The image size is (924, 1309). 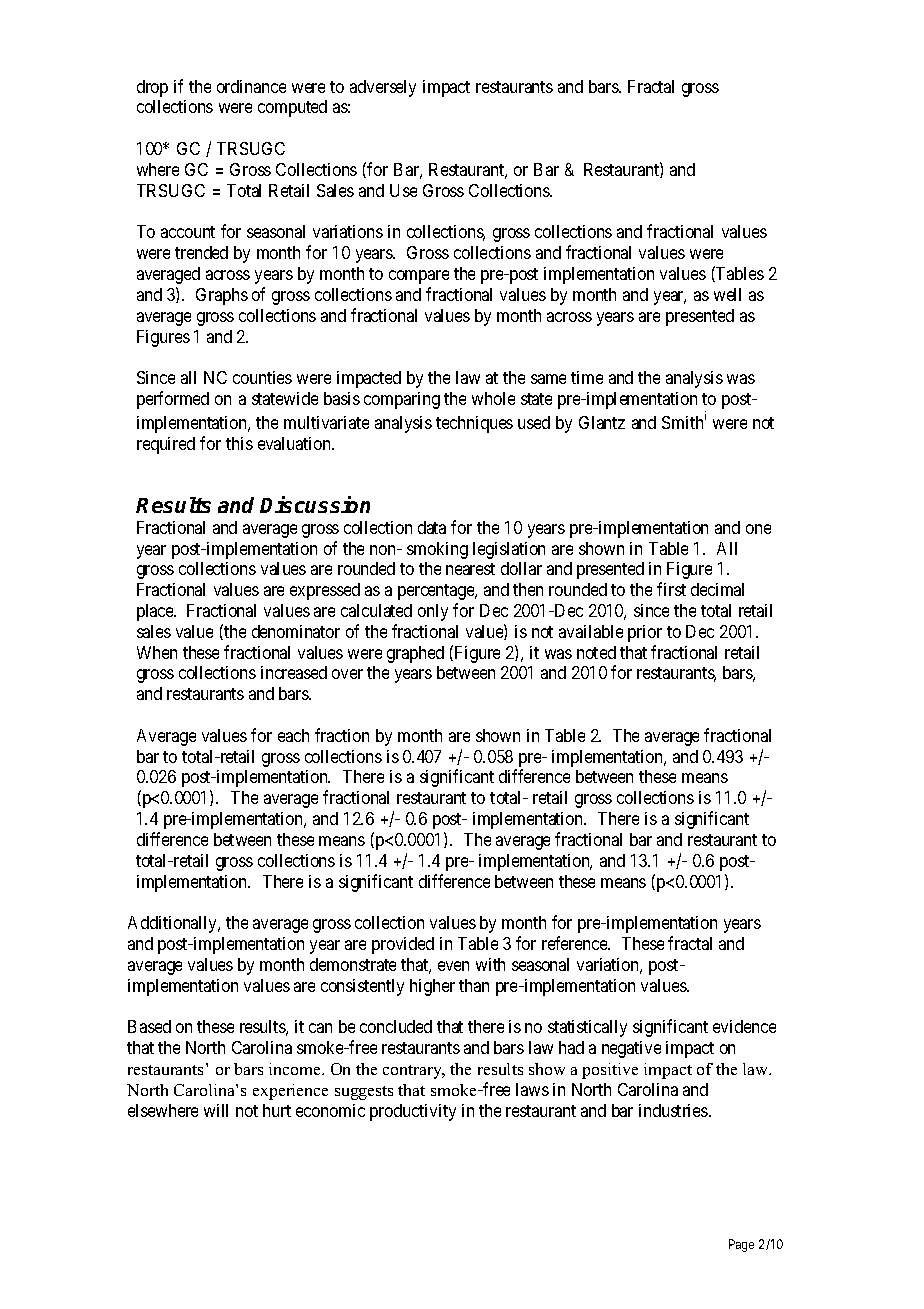 I want to click on adversely, so click(x=383, y=88).
